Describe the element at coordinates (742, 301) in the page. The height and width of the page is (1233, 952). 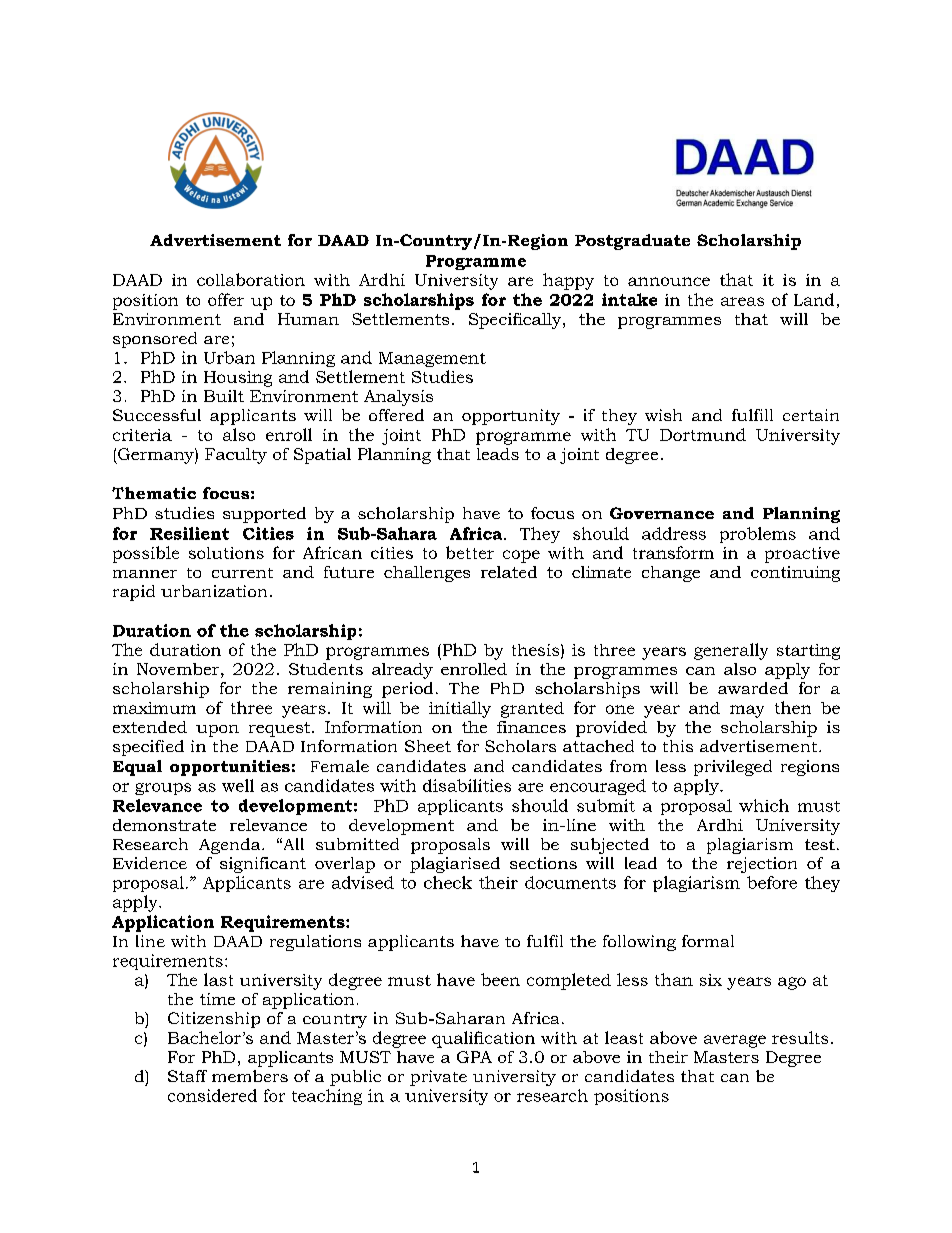
I see `areas` at that location.
